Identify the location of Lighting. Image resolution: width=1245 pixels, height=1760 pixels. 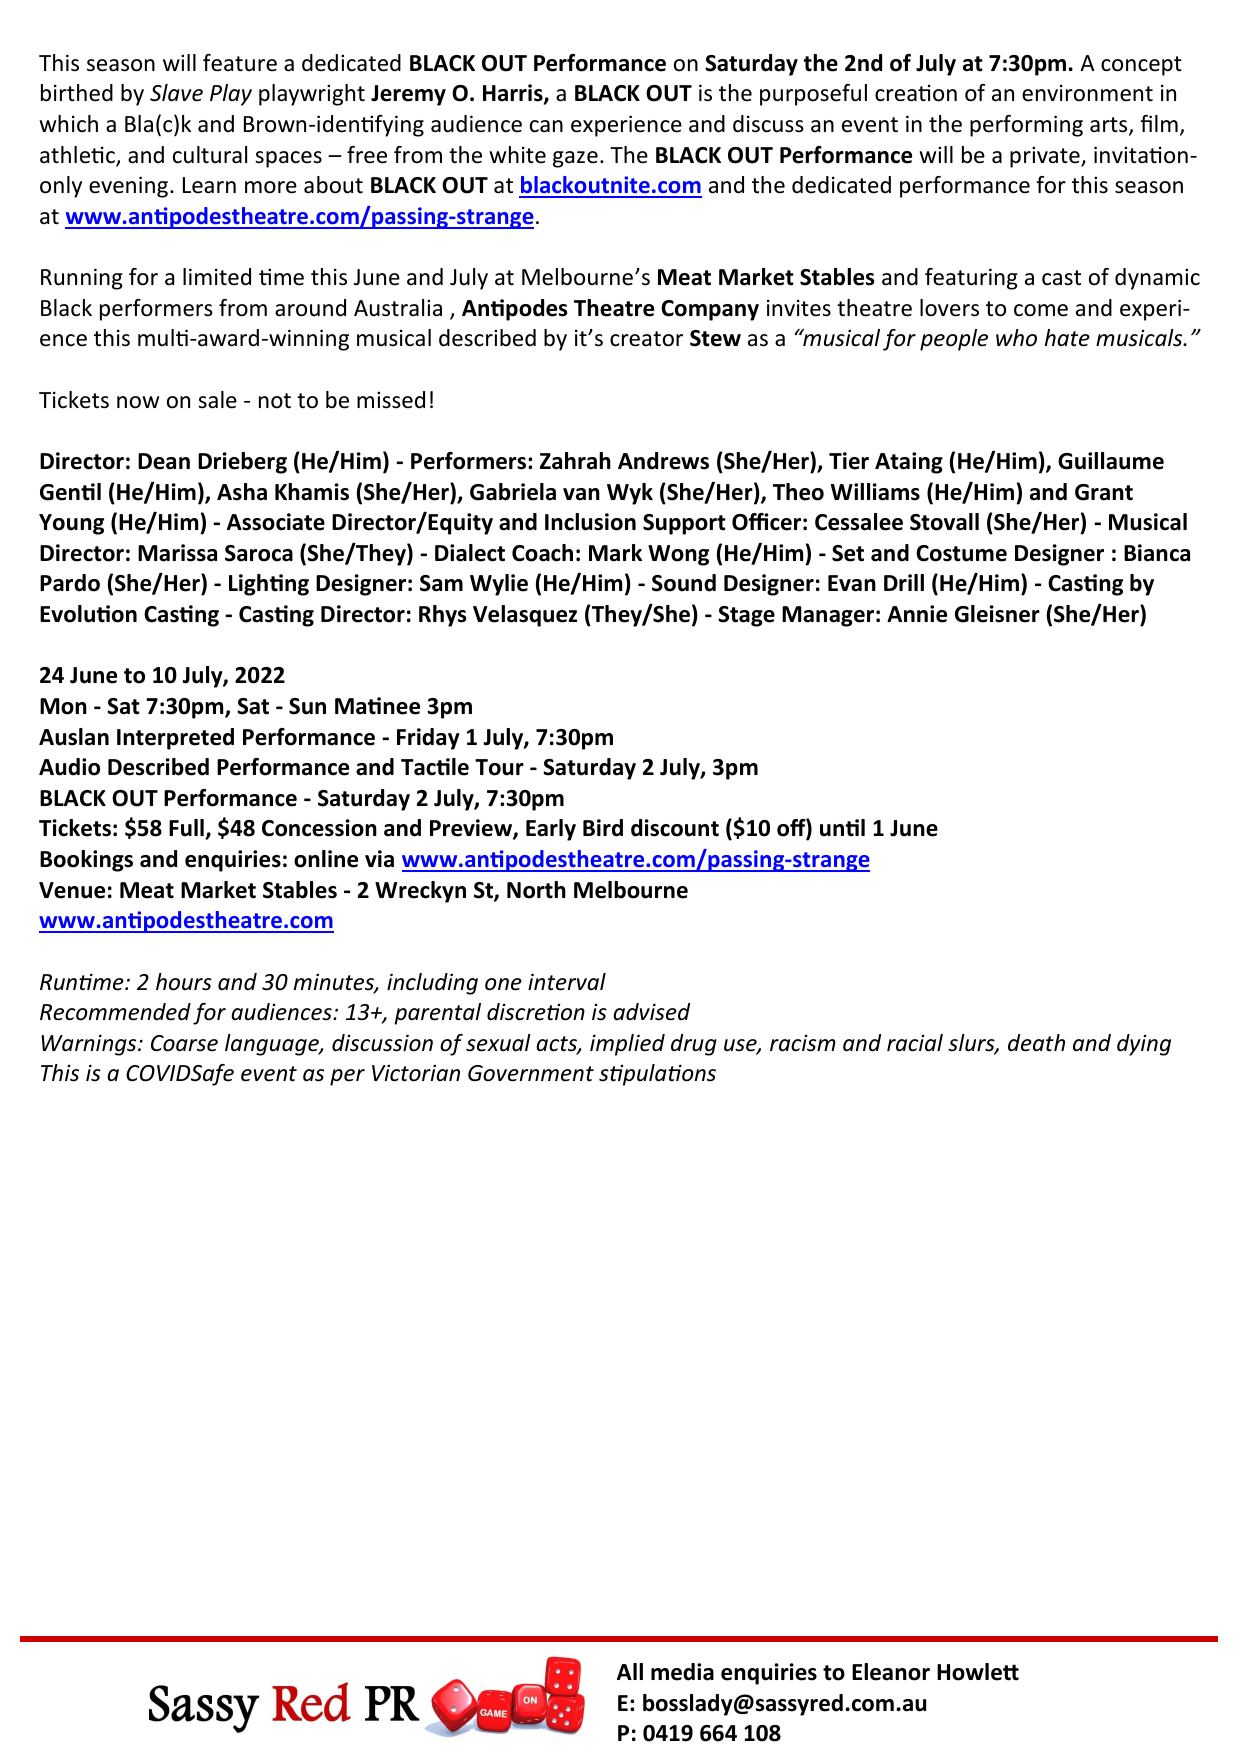
(269, 585).
